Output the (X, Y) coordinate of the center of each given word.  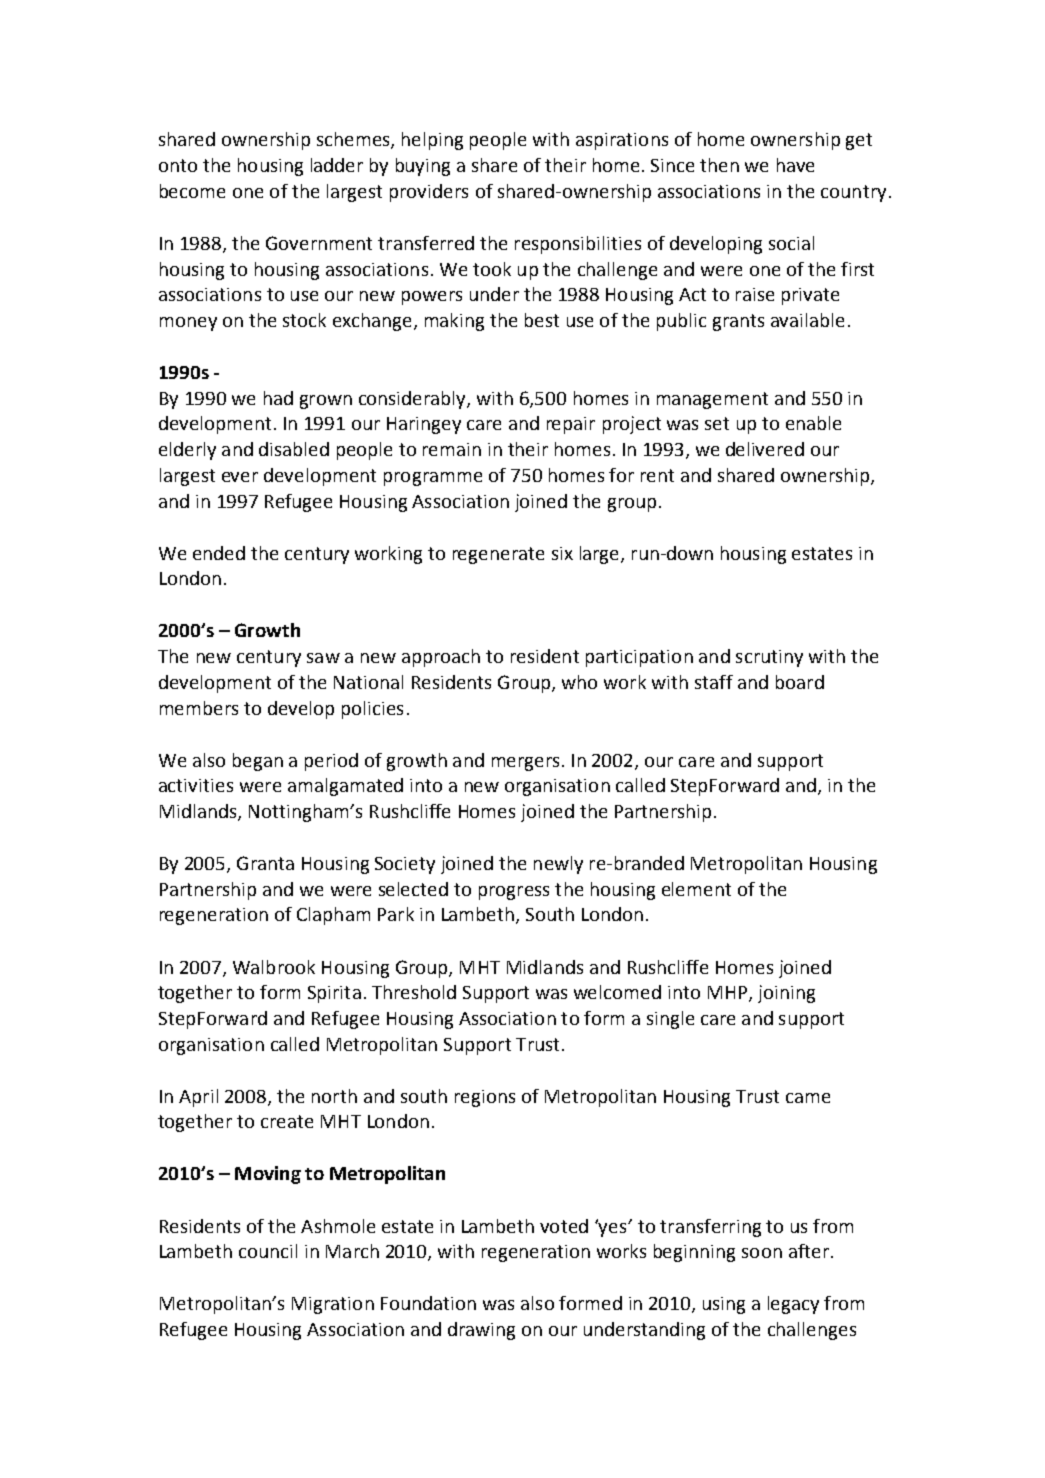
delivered (765, 449)
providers (429, 193)
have (795, 165)
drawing (481, 1331)
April (198, 1098)
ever (240, 477)
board (800, 682)
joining (786, 994)
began (258, 762)
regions (485, 1098)
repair (571, 425)
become (192, 191)
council (268, 1251)
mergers (525, 764)
